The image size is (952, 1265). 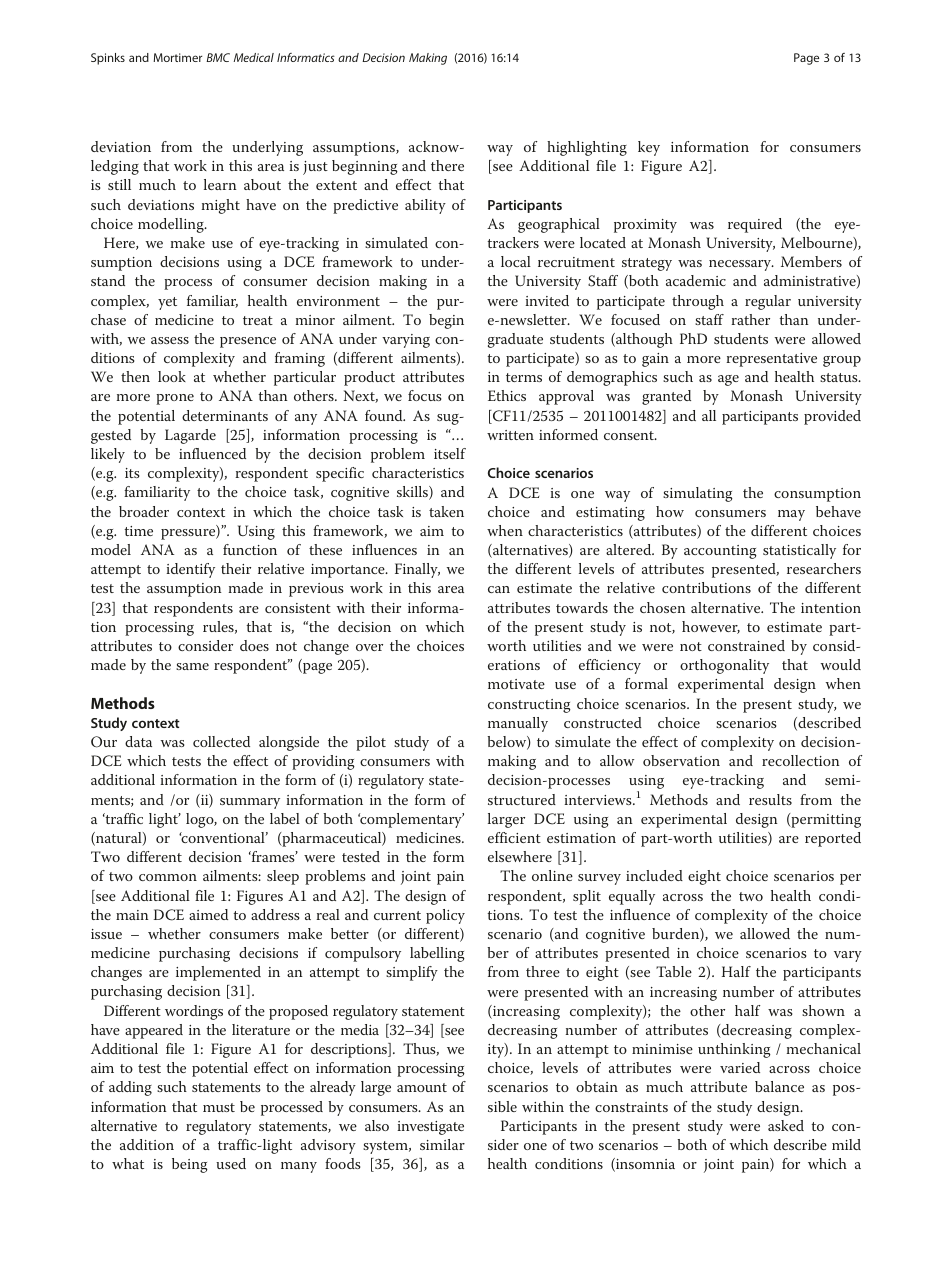 I want to click on BMC, so click(x=218, y=57).
